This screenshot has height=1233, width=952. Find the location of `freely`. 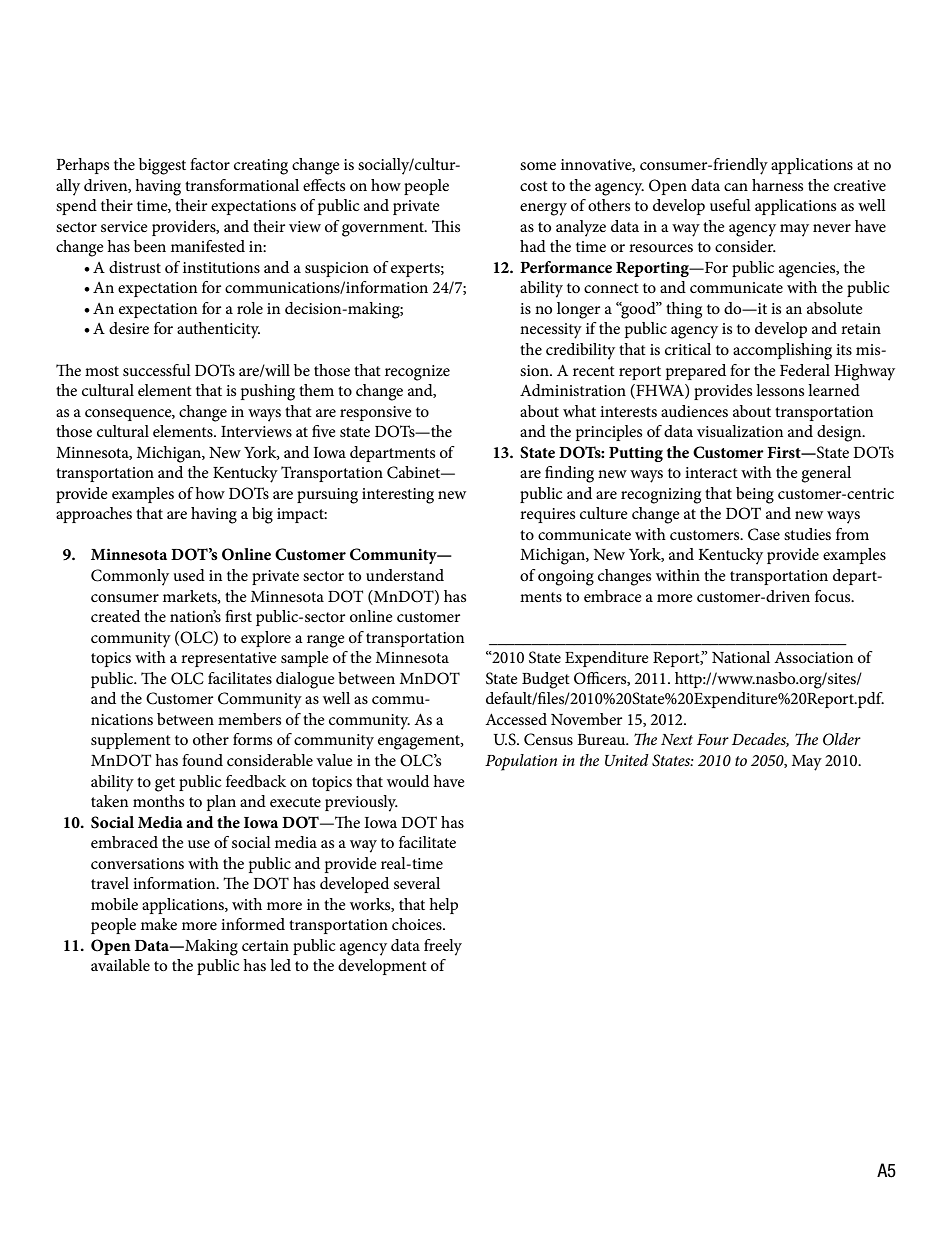

freely is located at coordinates (443, 947).
